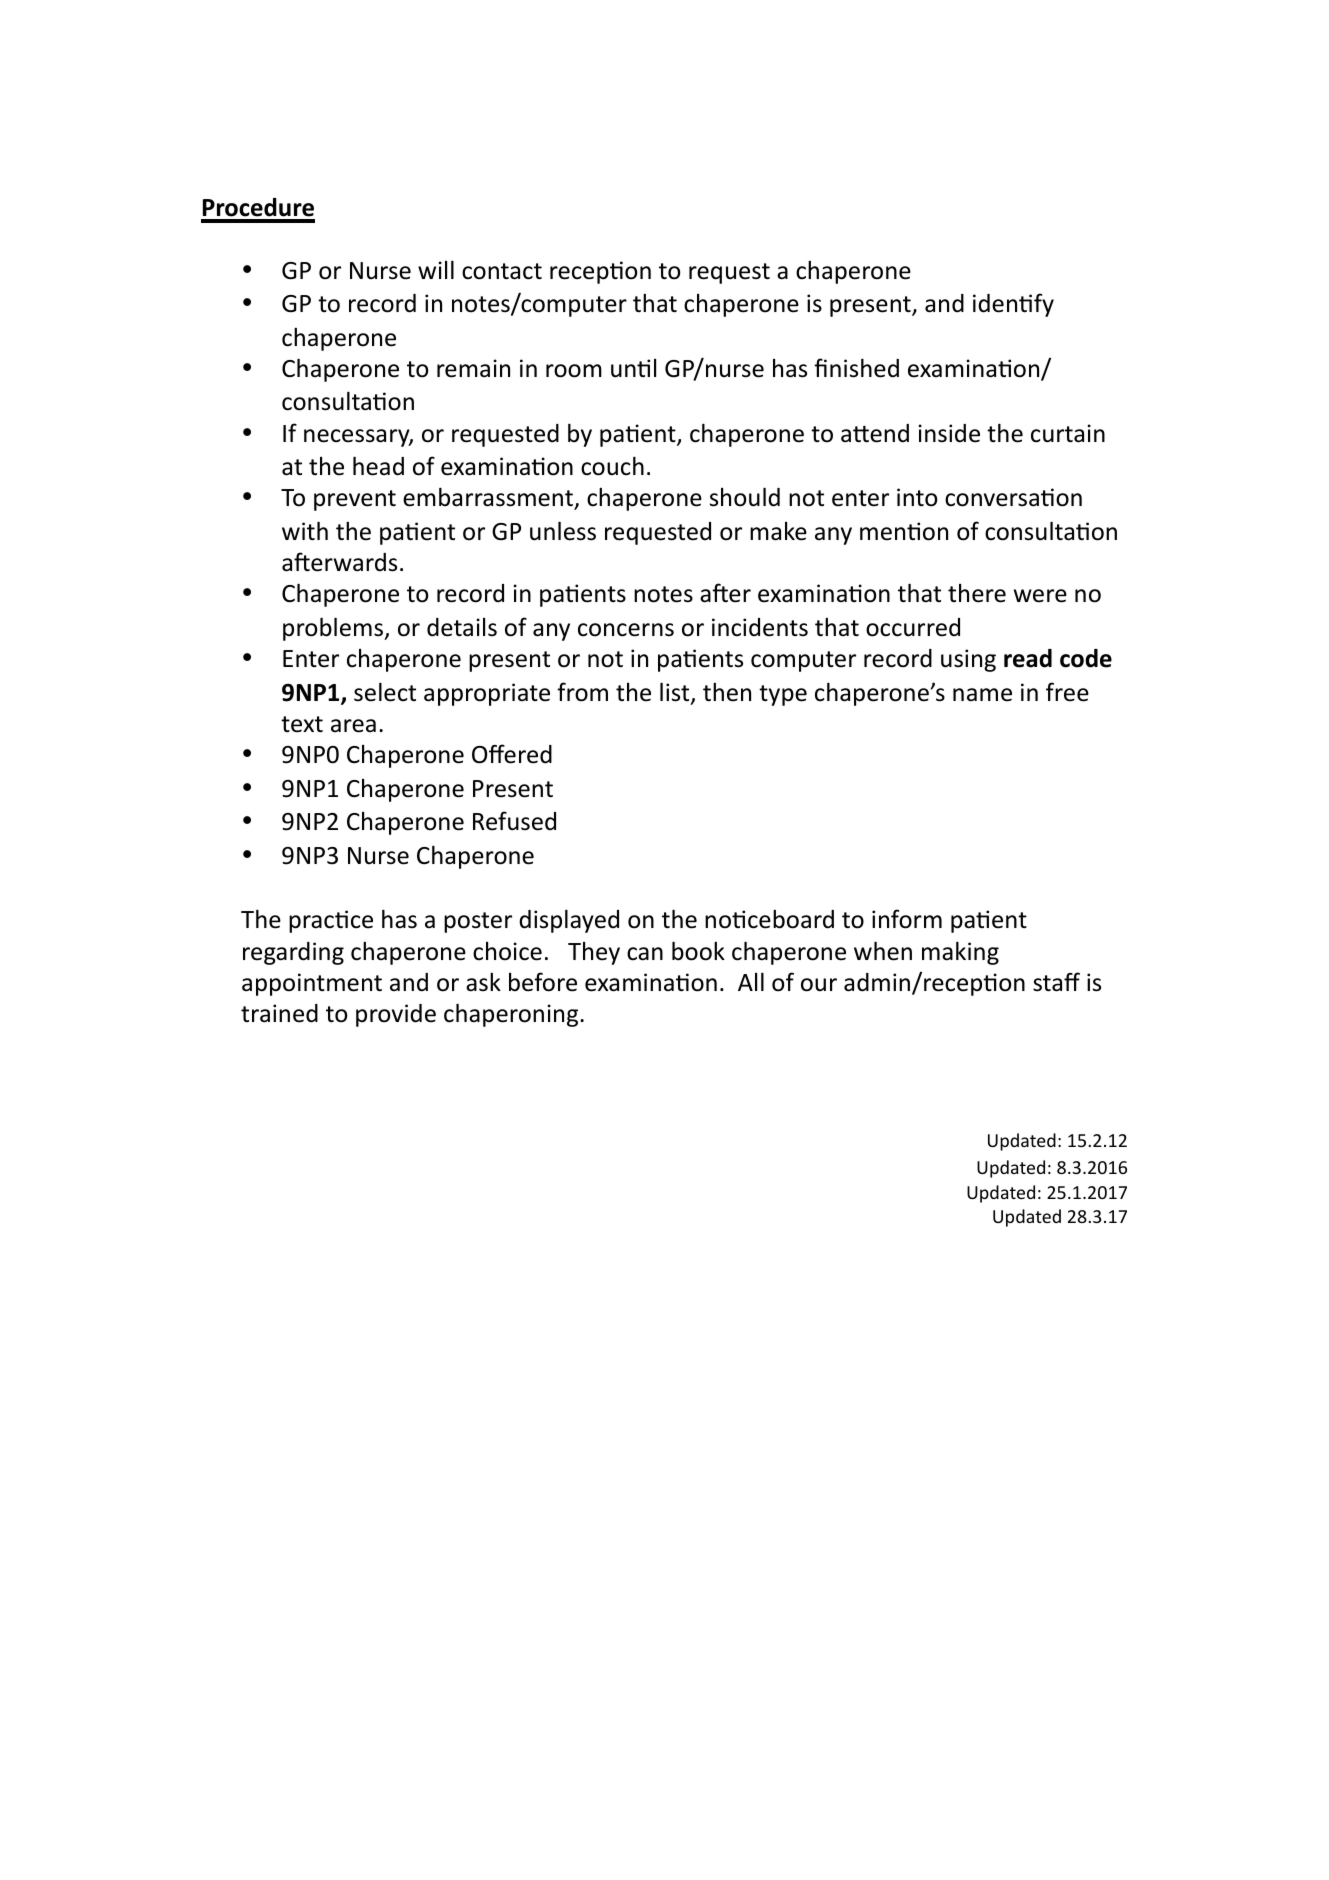 This image has width=1329, height=1880. What do you see at coordinates (751, 981) in the image?
I see `All` at bounding box center [751, 981].
